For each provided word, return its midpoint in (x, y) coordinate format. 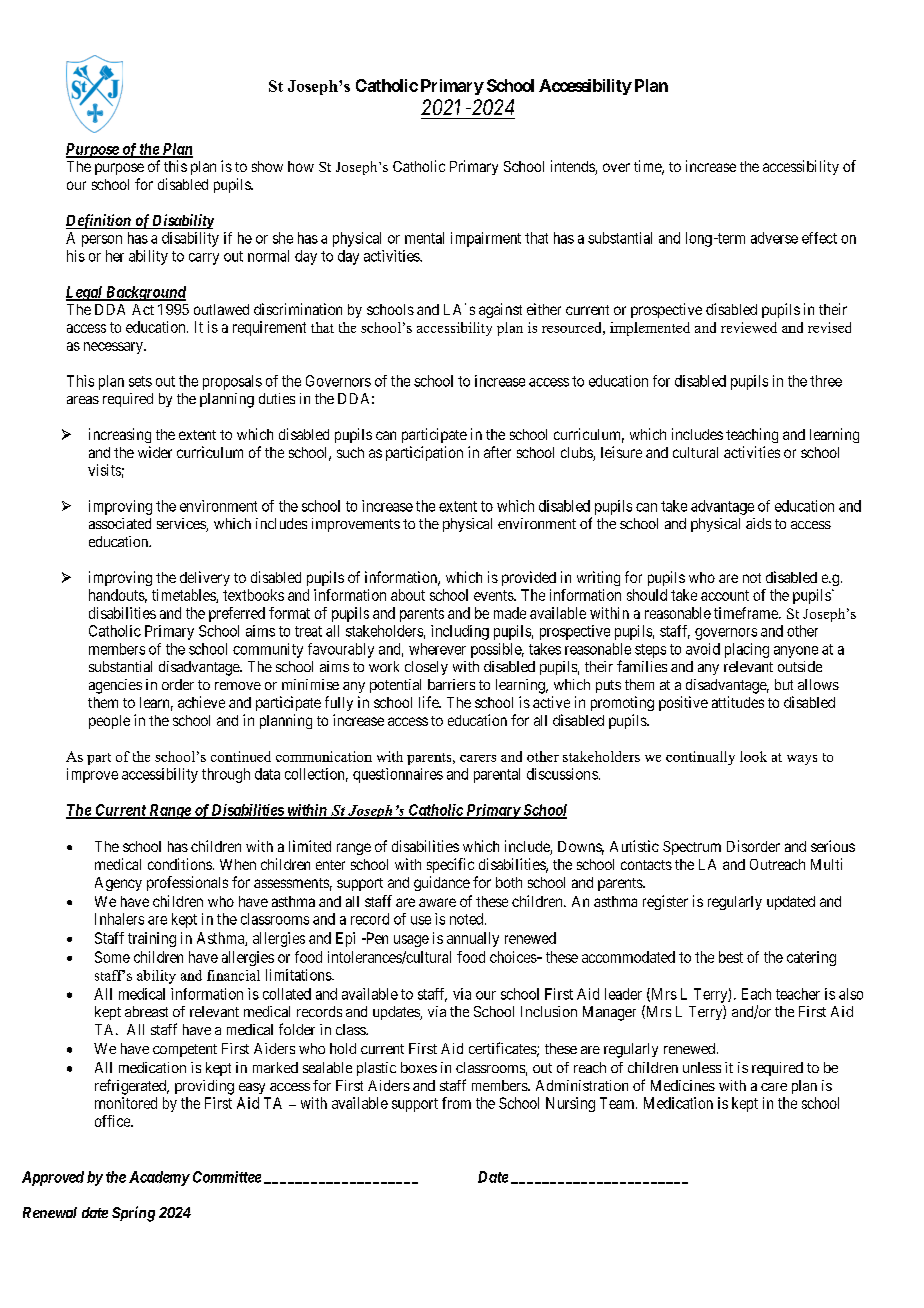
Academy (159, 1178)
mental (424, 238)
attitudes (738, 702)
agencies (115, 686)
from (456, 1103)
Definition (99, 221)
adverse (774, 238)
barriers (451, 684)
